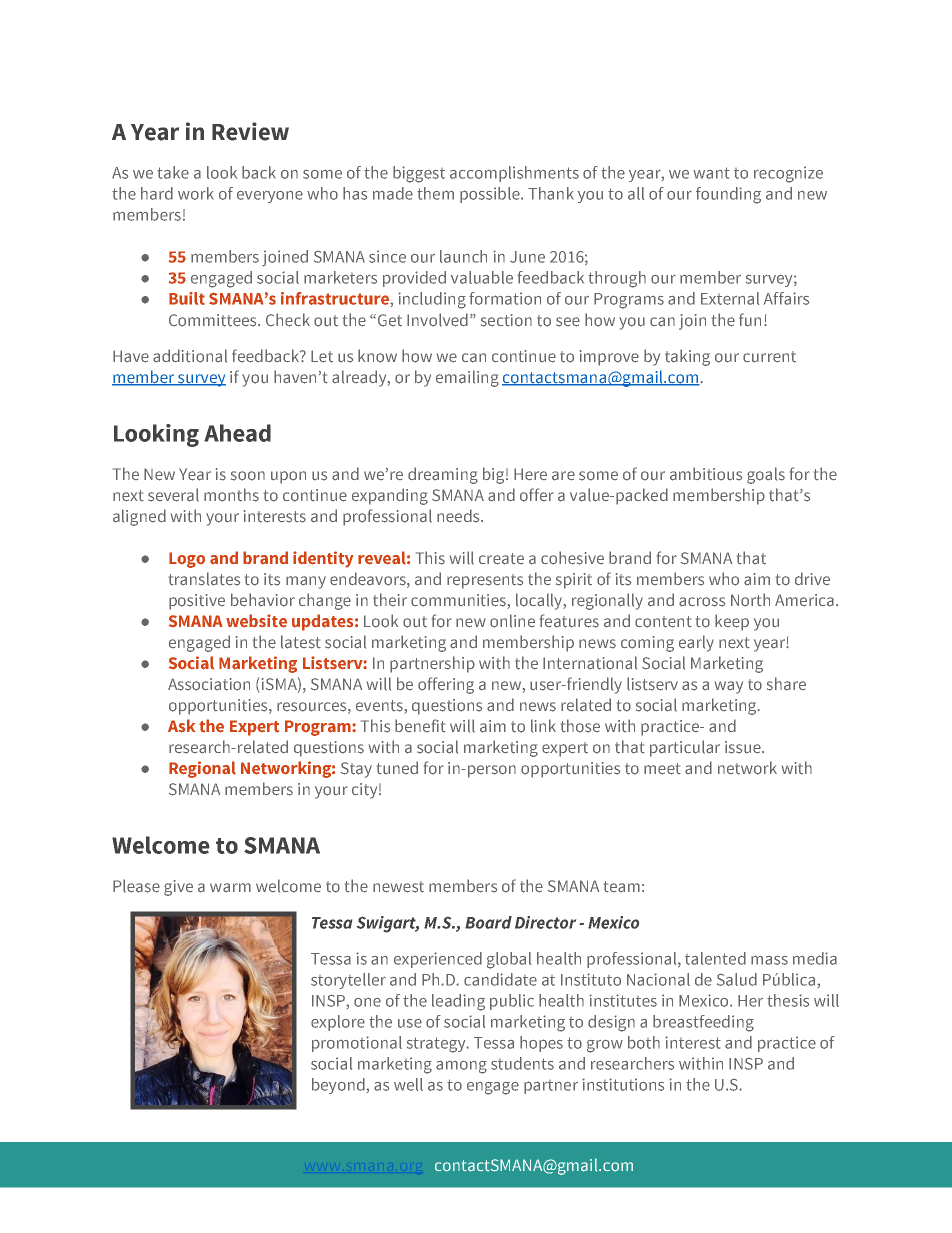 The height and width of the page is (1233, 952). I want to click on want, so click(711, 173).
